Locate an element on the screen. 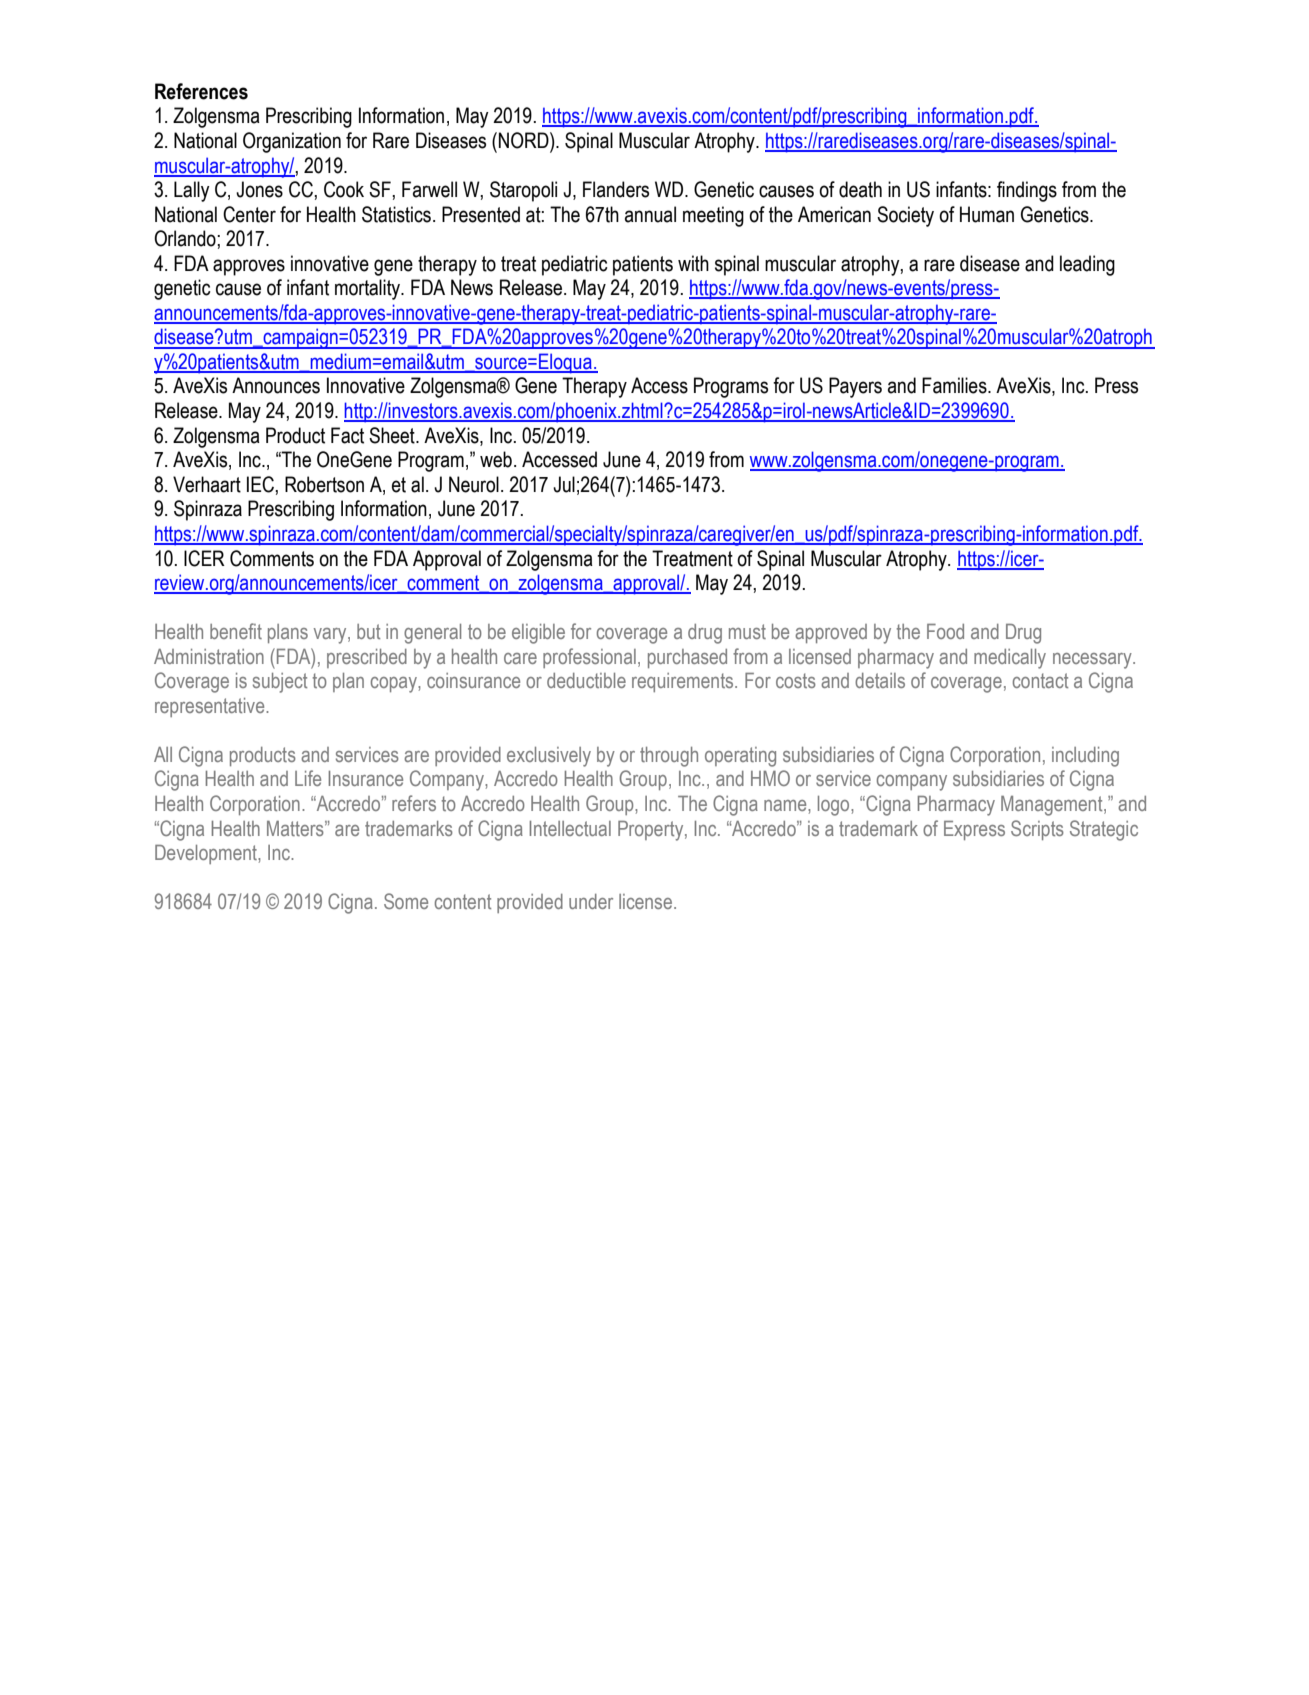  Organization is located at coordinates (292, 142).
